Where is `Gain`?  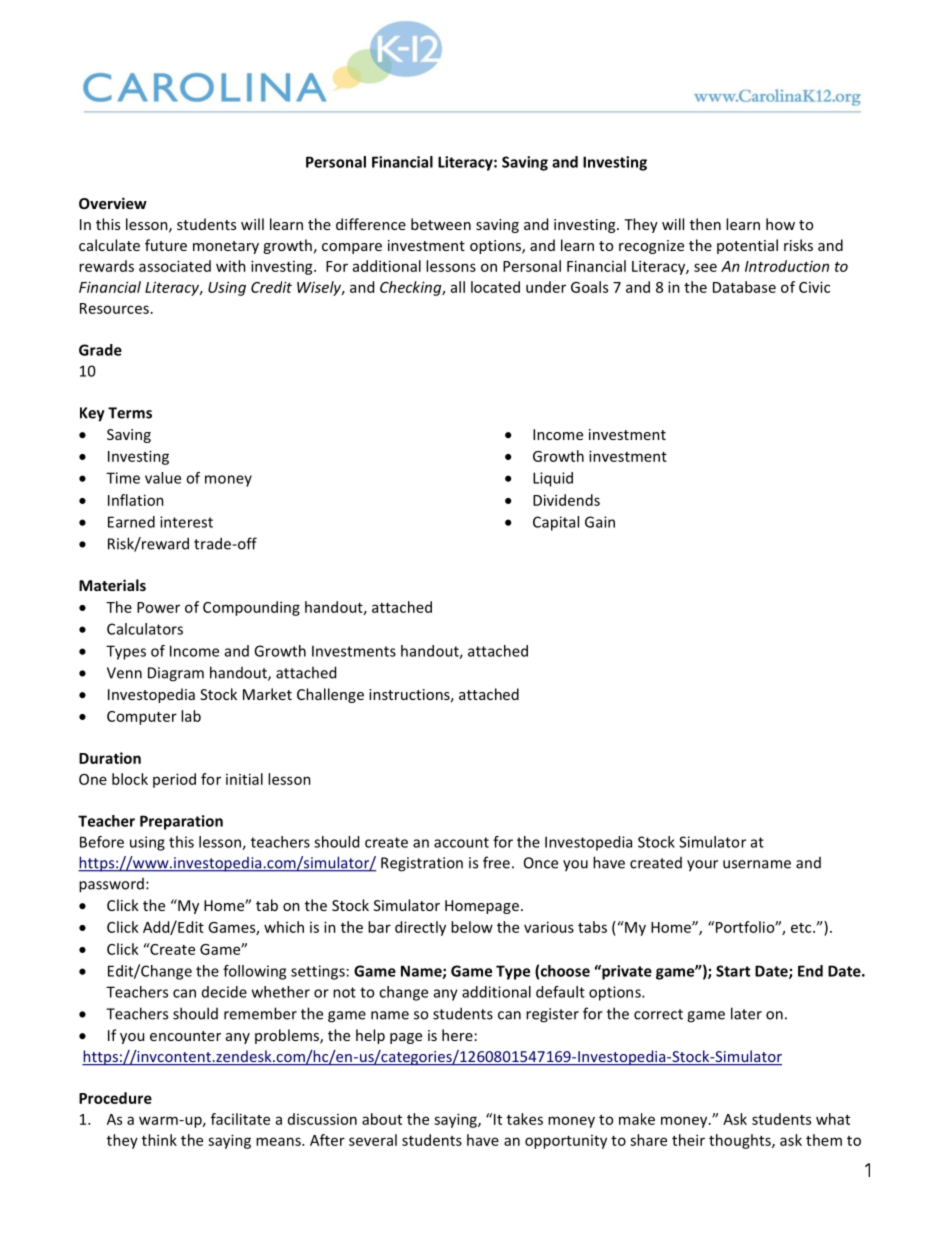 Gain is located at coordinates (600, 522).
